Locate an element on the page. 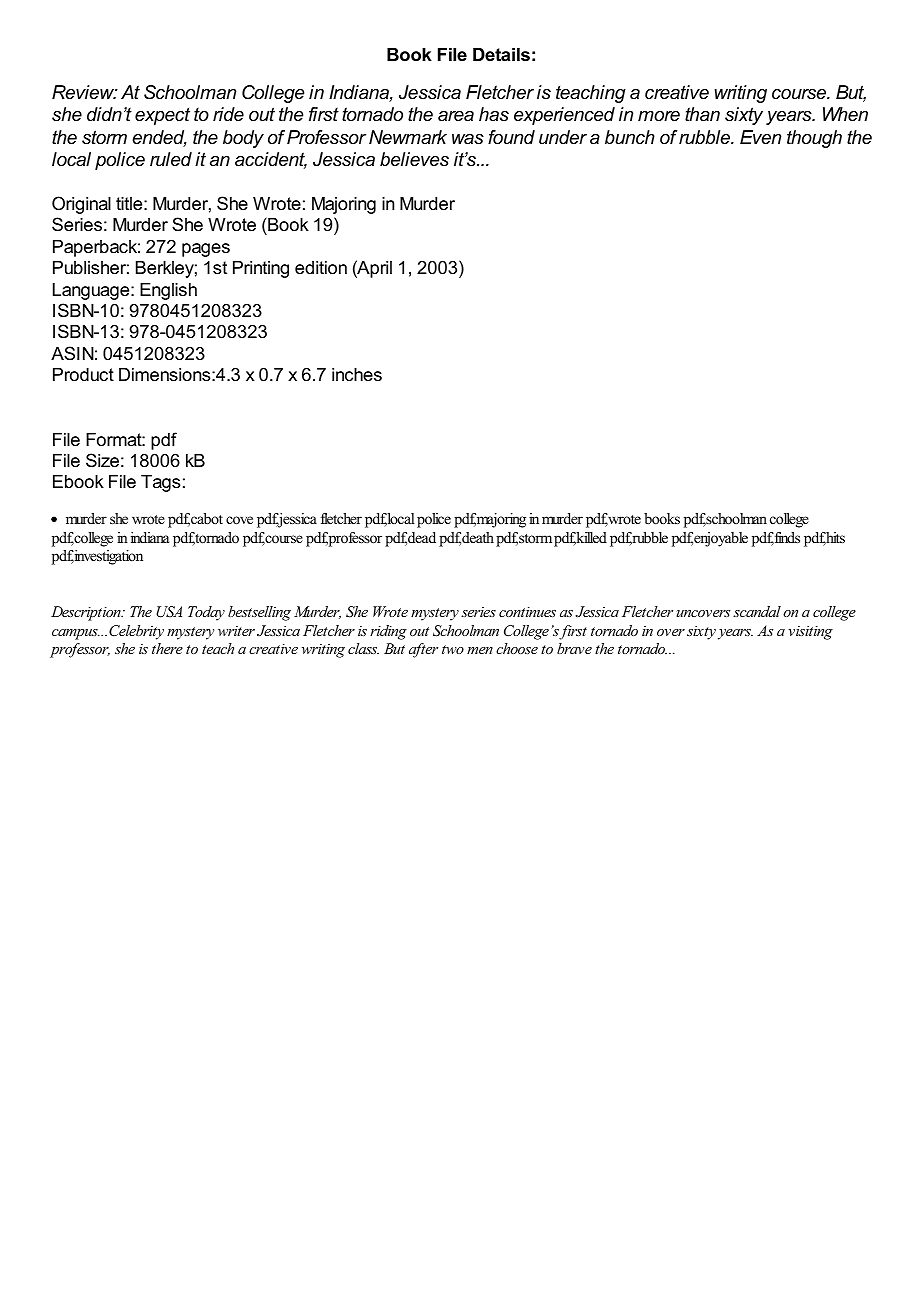 Image resolution: width=924 pixels, height=1308 pixels. USA is located at coordinates (169, 612).
